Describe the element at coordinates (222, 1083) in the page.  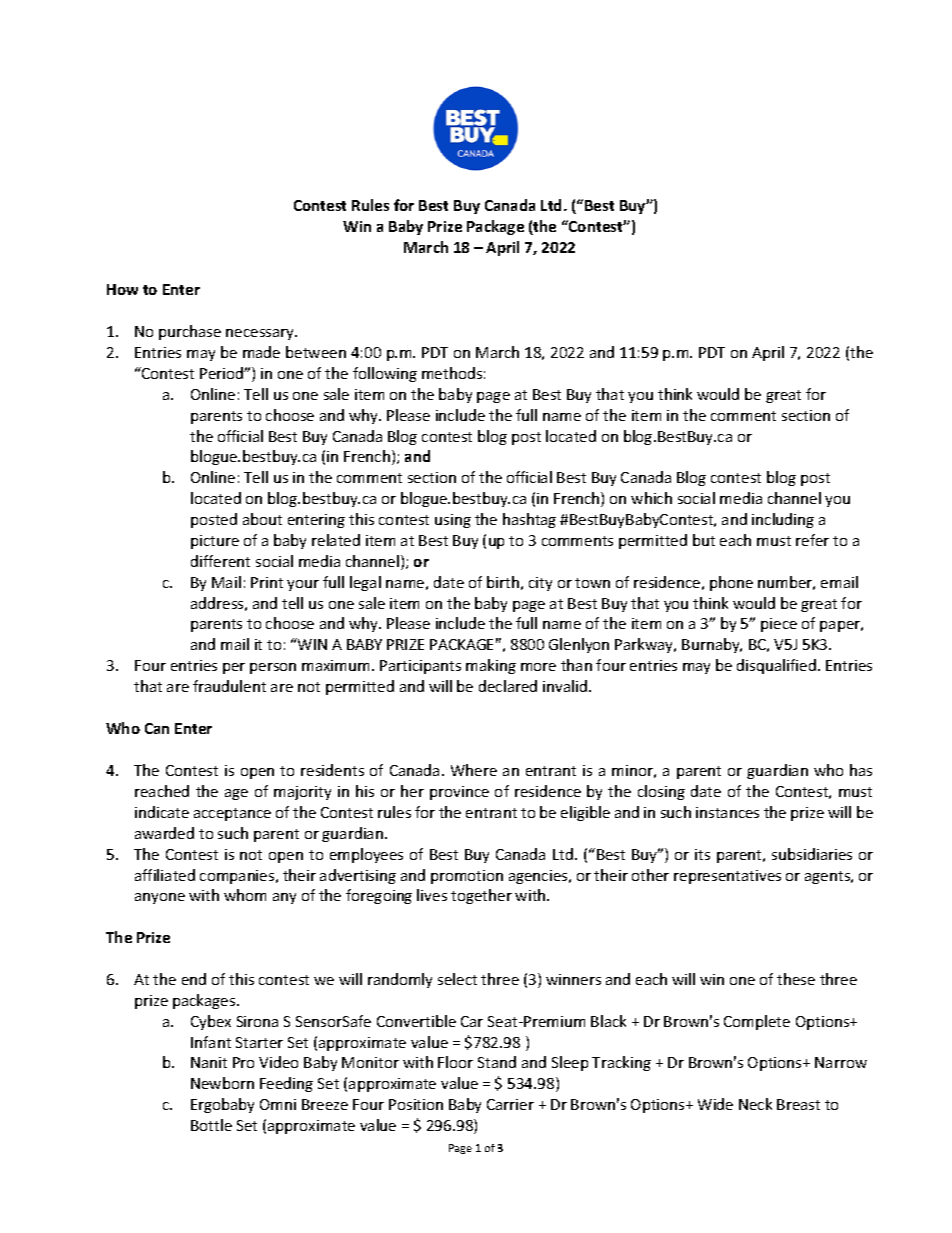
I see `Newborn` at that location.
